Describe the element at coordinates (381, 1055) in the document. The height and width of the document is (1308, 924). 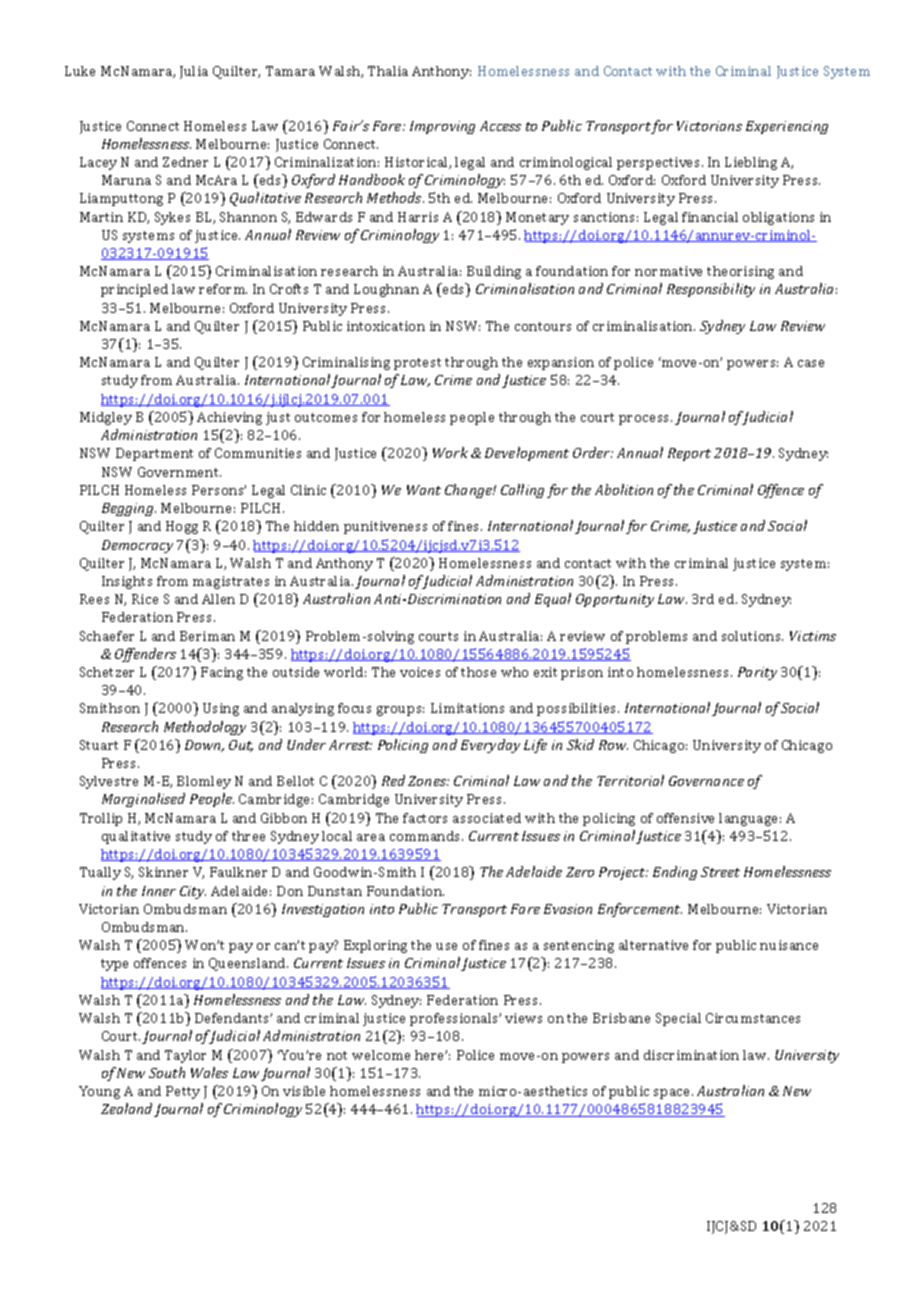
I see `welcome` at that location.
